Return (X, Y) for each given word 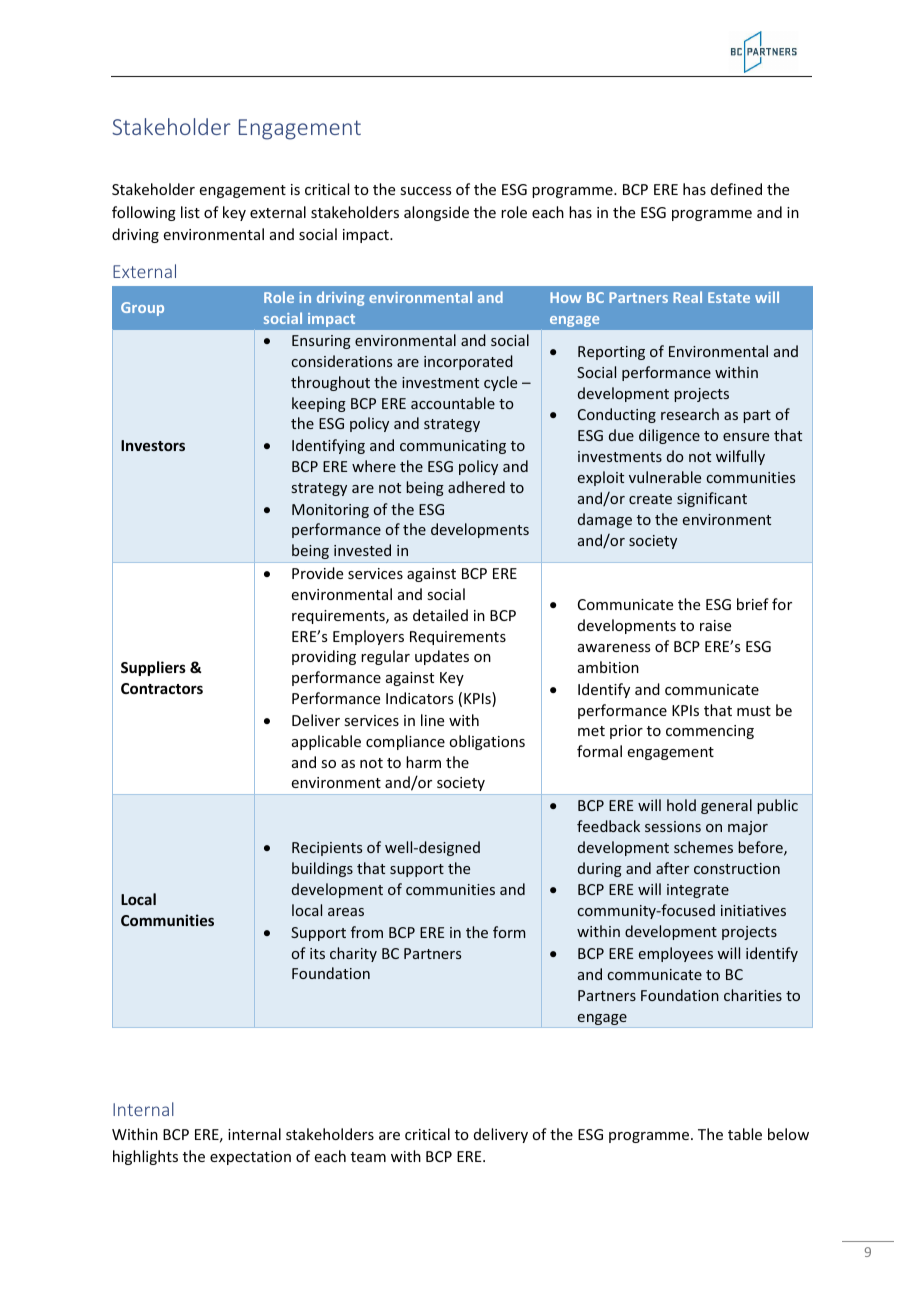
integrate (698, 891)
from (367, 932)
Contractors (162, 688)
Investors (153, 445)
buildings (322, 869)
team (368, 1157)
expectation (250, 1158)
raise (715, 625)
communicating (453, 447)
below (788, 1134)
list (190, 212)
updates (442, 657)
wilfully (740, 457)
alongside (436, 213)
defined (736, 189)
